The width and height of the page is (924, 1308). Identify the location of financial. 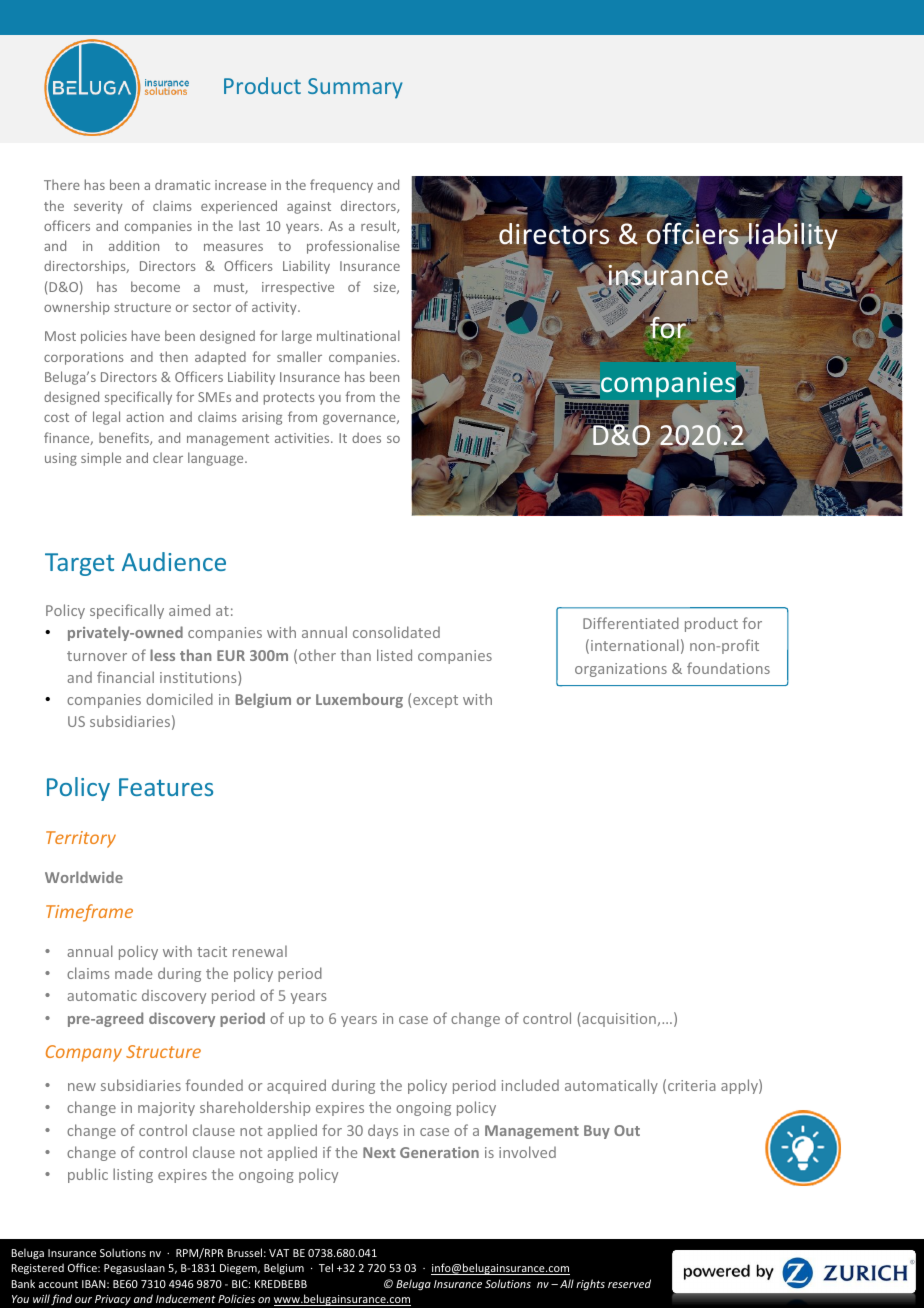
(125, 677).
